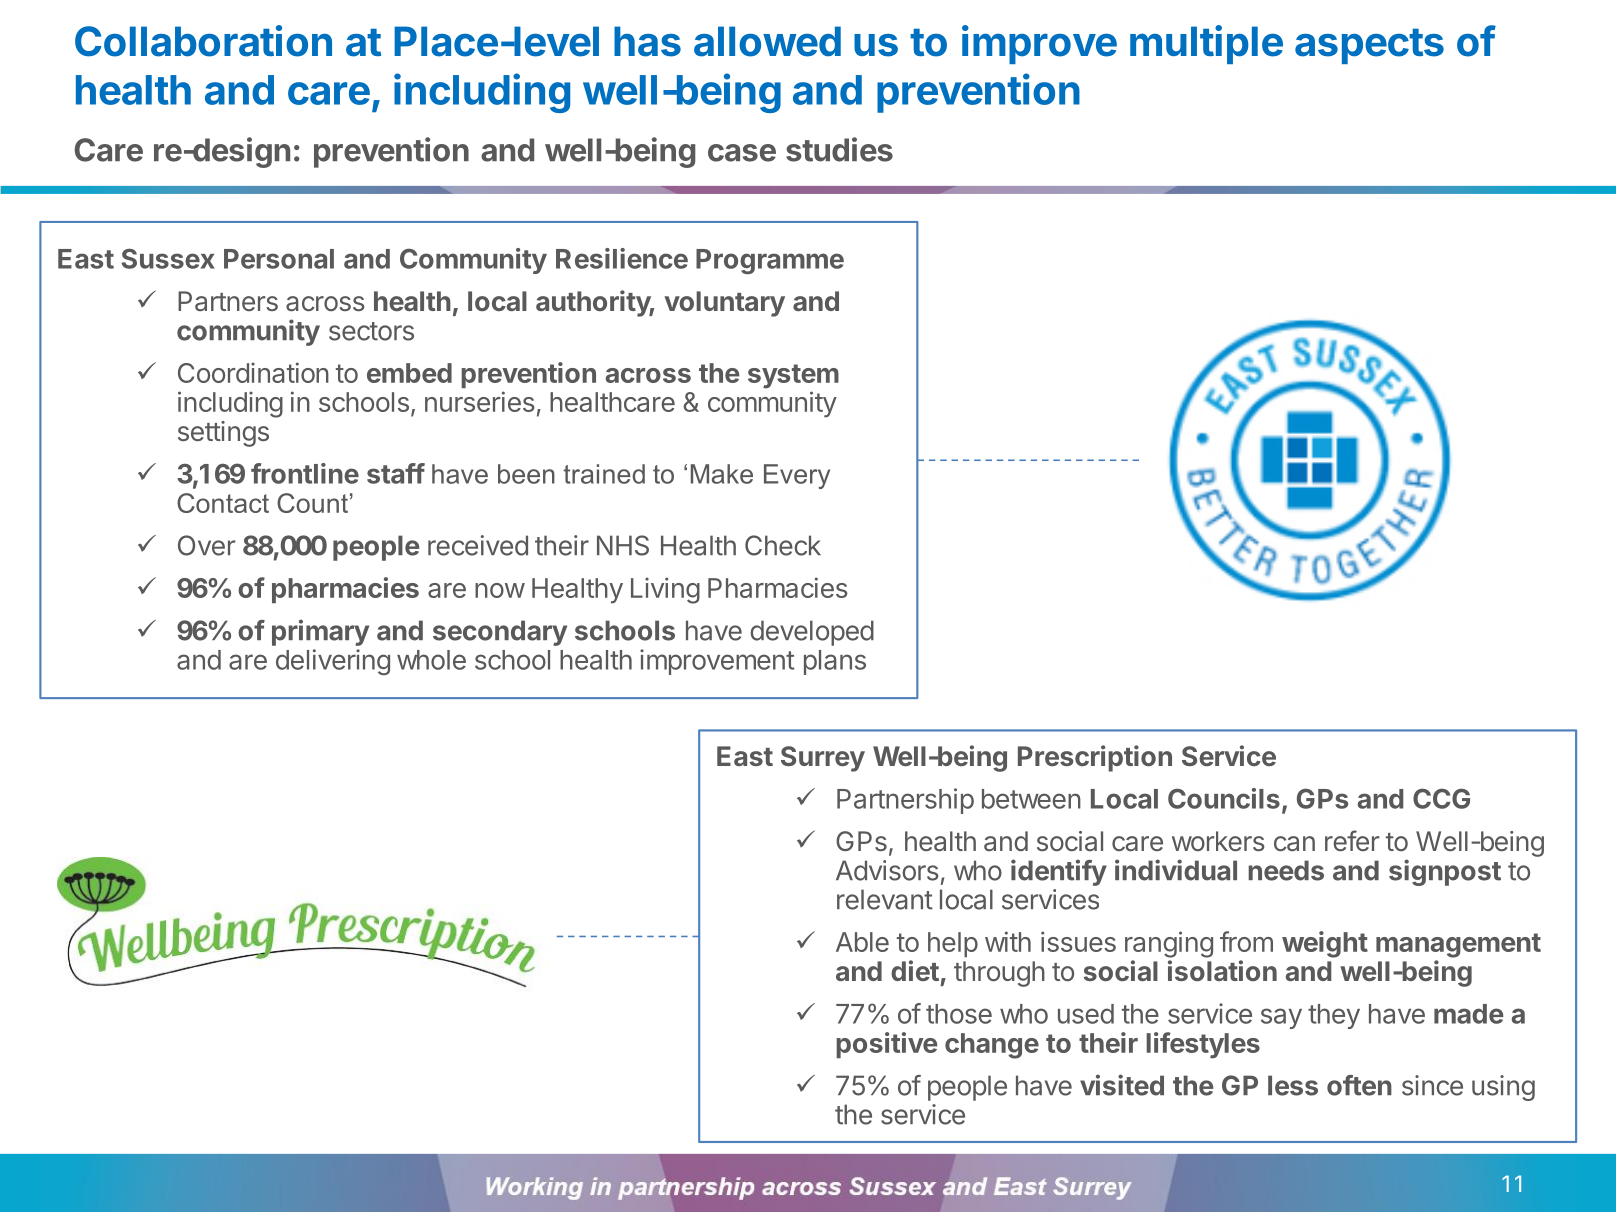 This screenshot has height=1212, width=1616. What do you see at coordinates (1369, 46) in the screenshot?
I see `aspects` at bounding box center [1369, 46].
